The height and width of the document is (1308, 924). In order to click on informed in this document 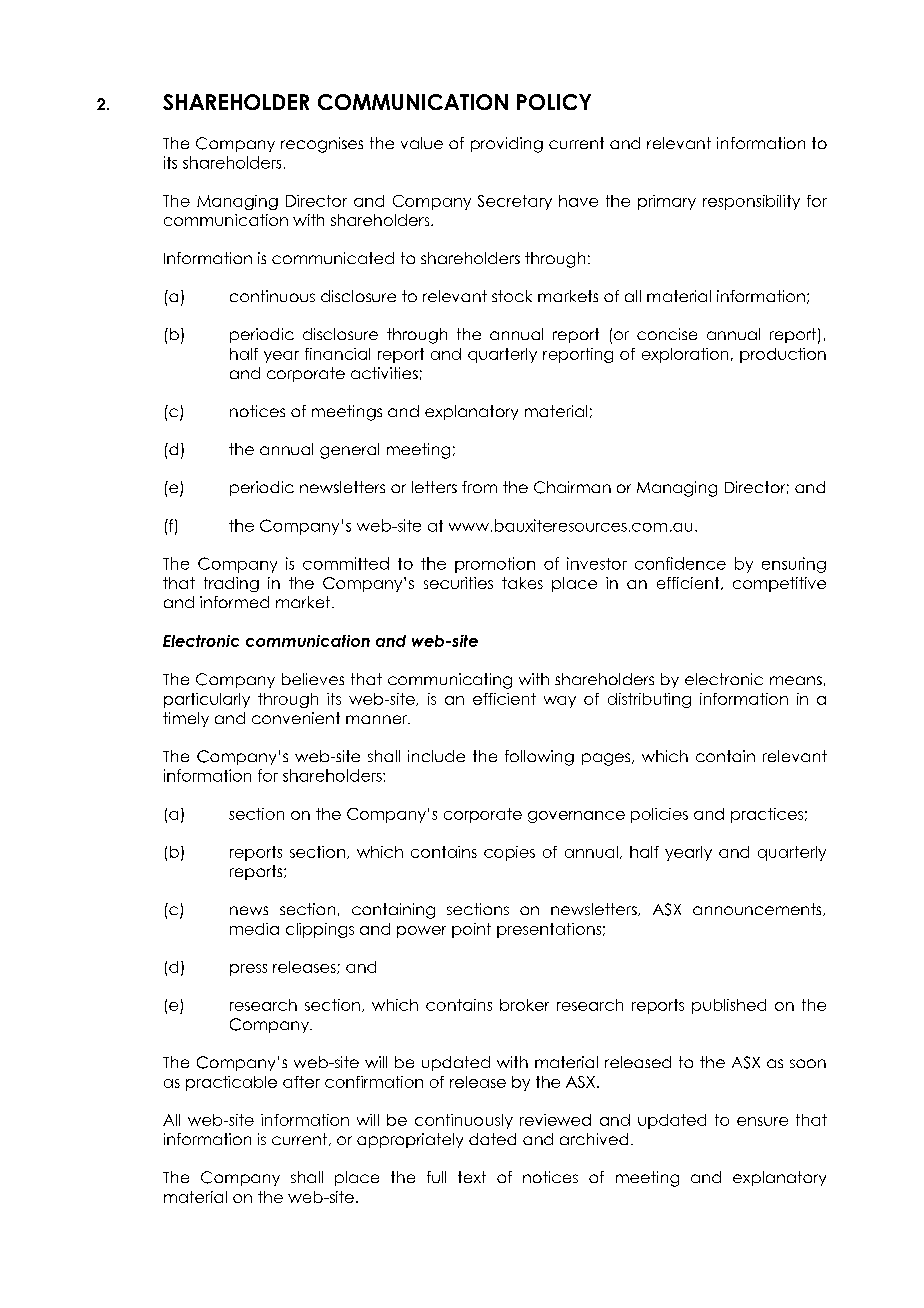, I will do `click(234, 602)`.
